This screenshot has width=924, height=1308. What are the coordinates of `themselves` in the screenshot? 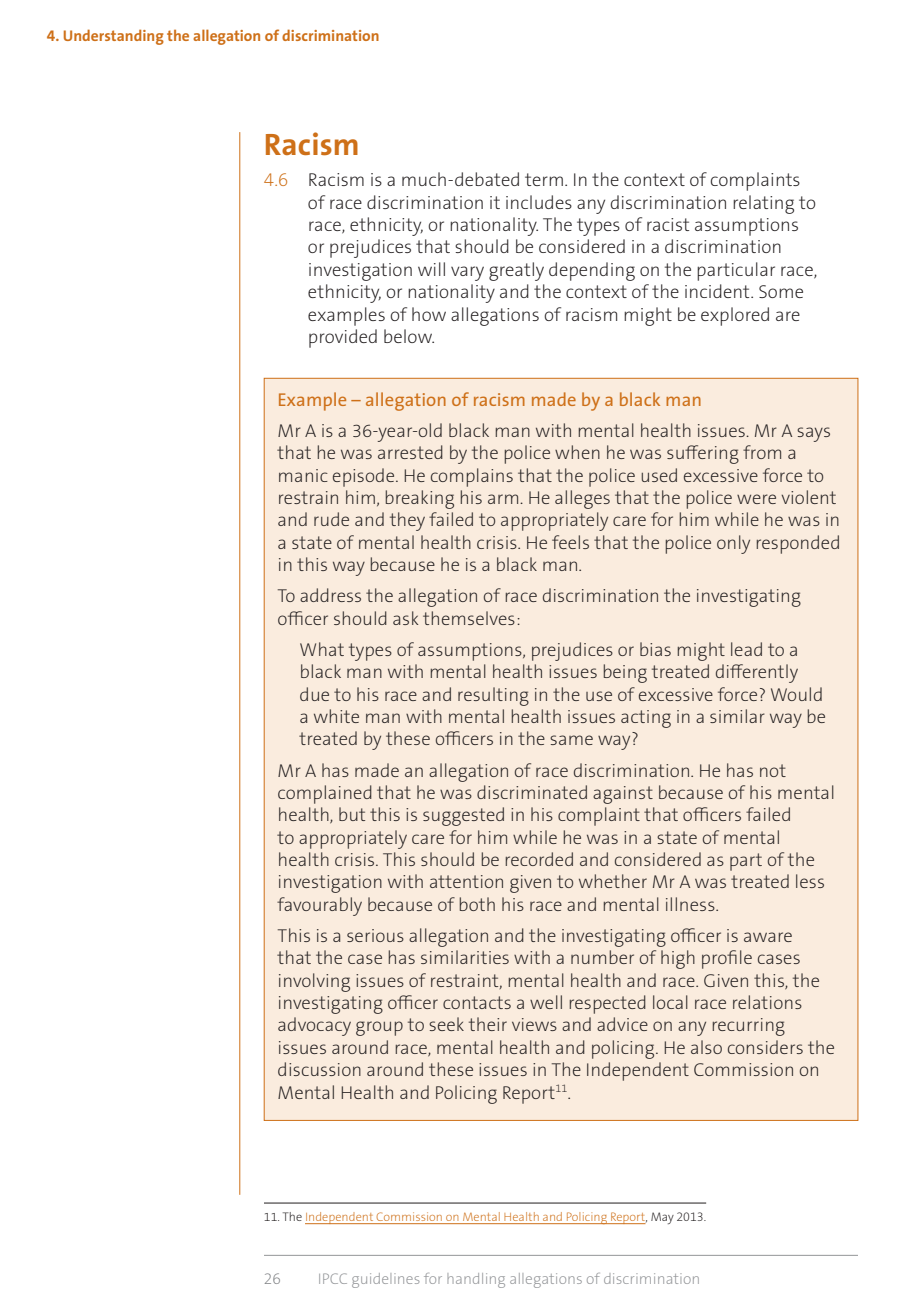 It's located at (469, 618).
